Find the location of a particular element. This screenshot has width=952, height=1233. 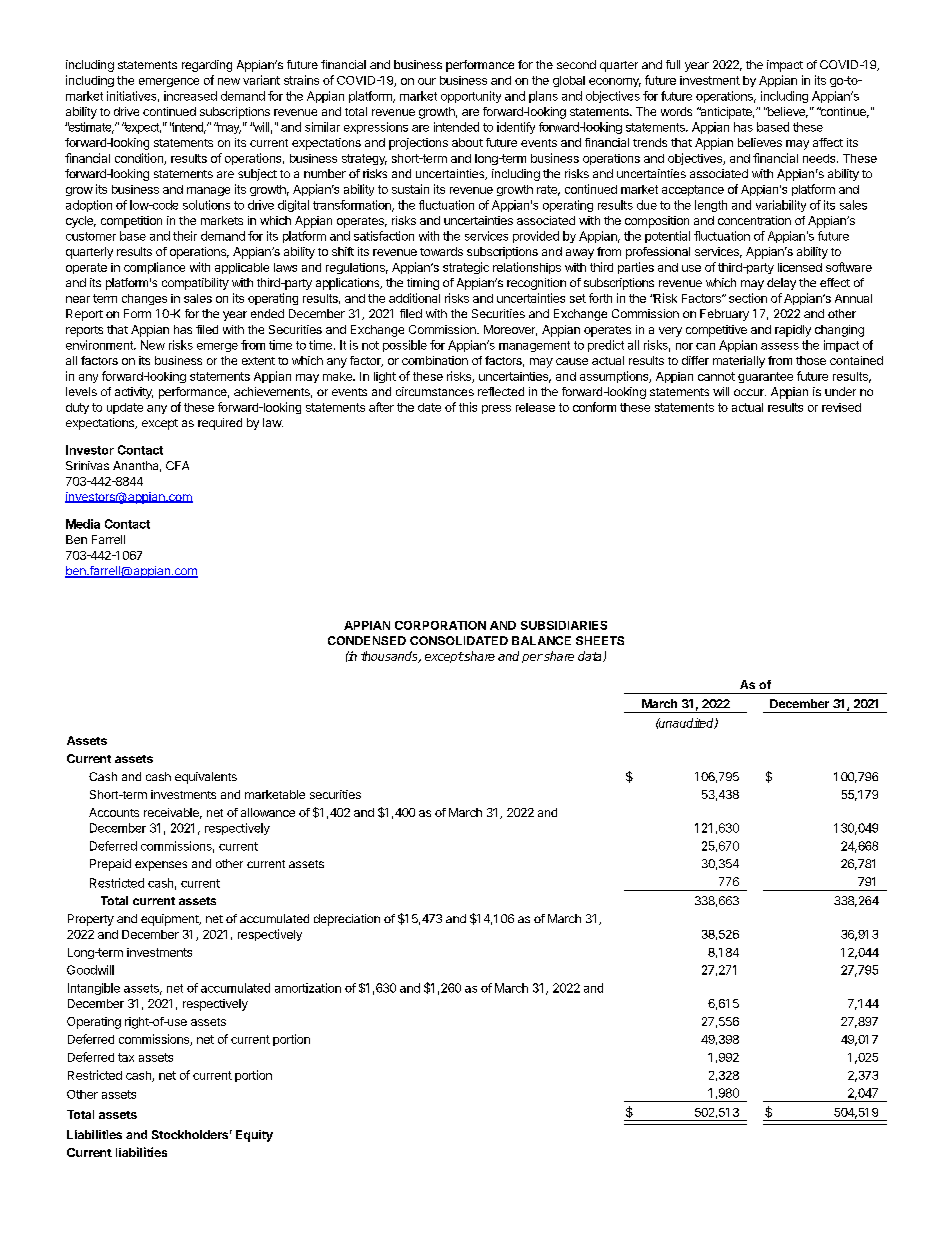

increased is located at coordinates (190, 96).
